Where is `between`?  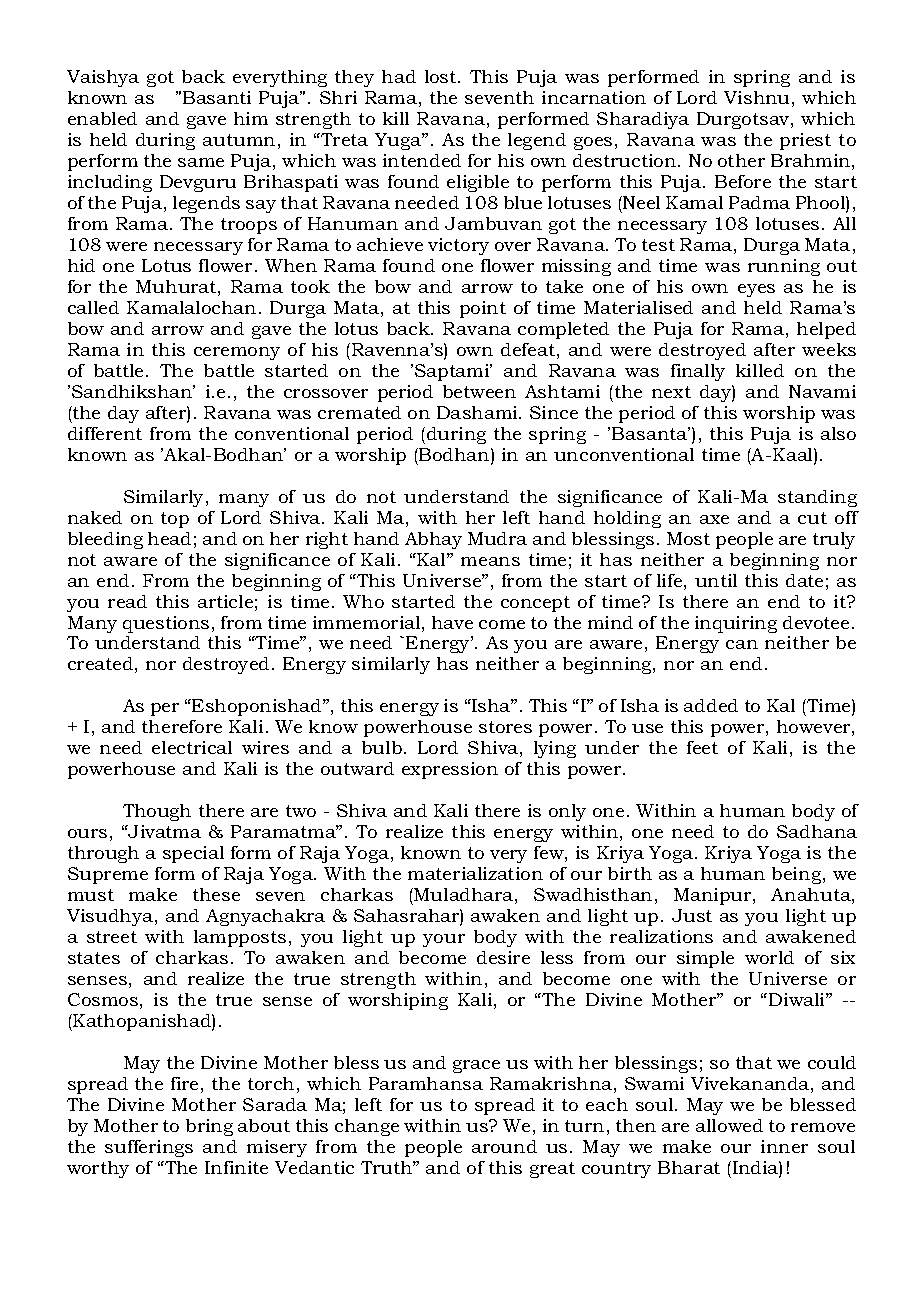 between is located at coordinates (479, 391).
